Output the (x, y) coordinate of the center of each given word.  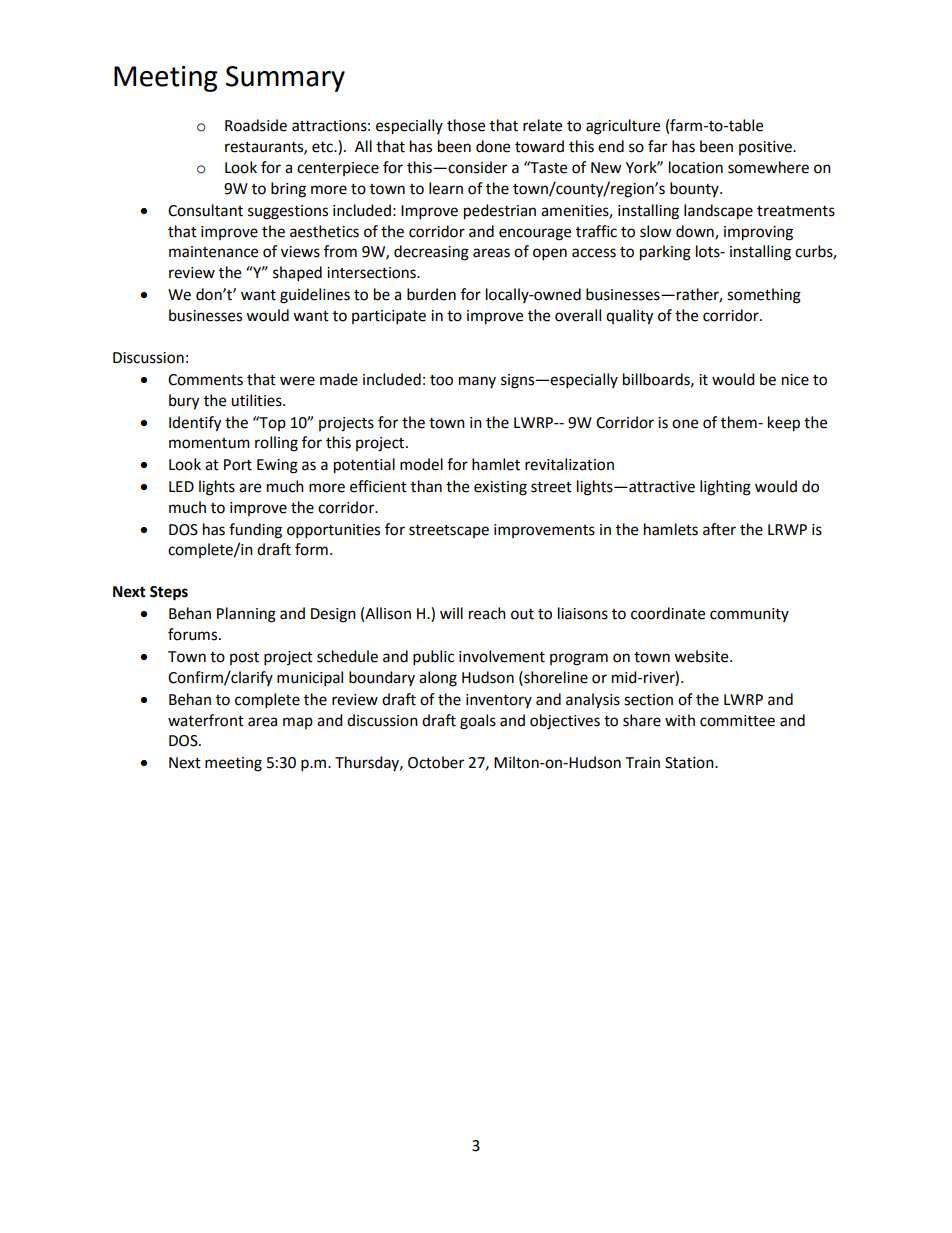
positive (766, 148)
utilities (257, 400)
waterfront (206, 720)
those (466, 125)
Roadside (256, 125)
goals (478, 722)
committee (737, 721)
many (477, 382)
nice (795, 380)
